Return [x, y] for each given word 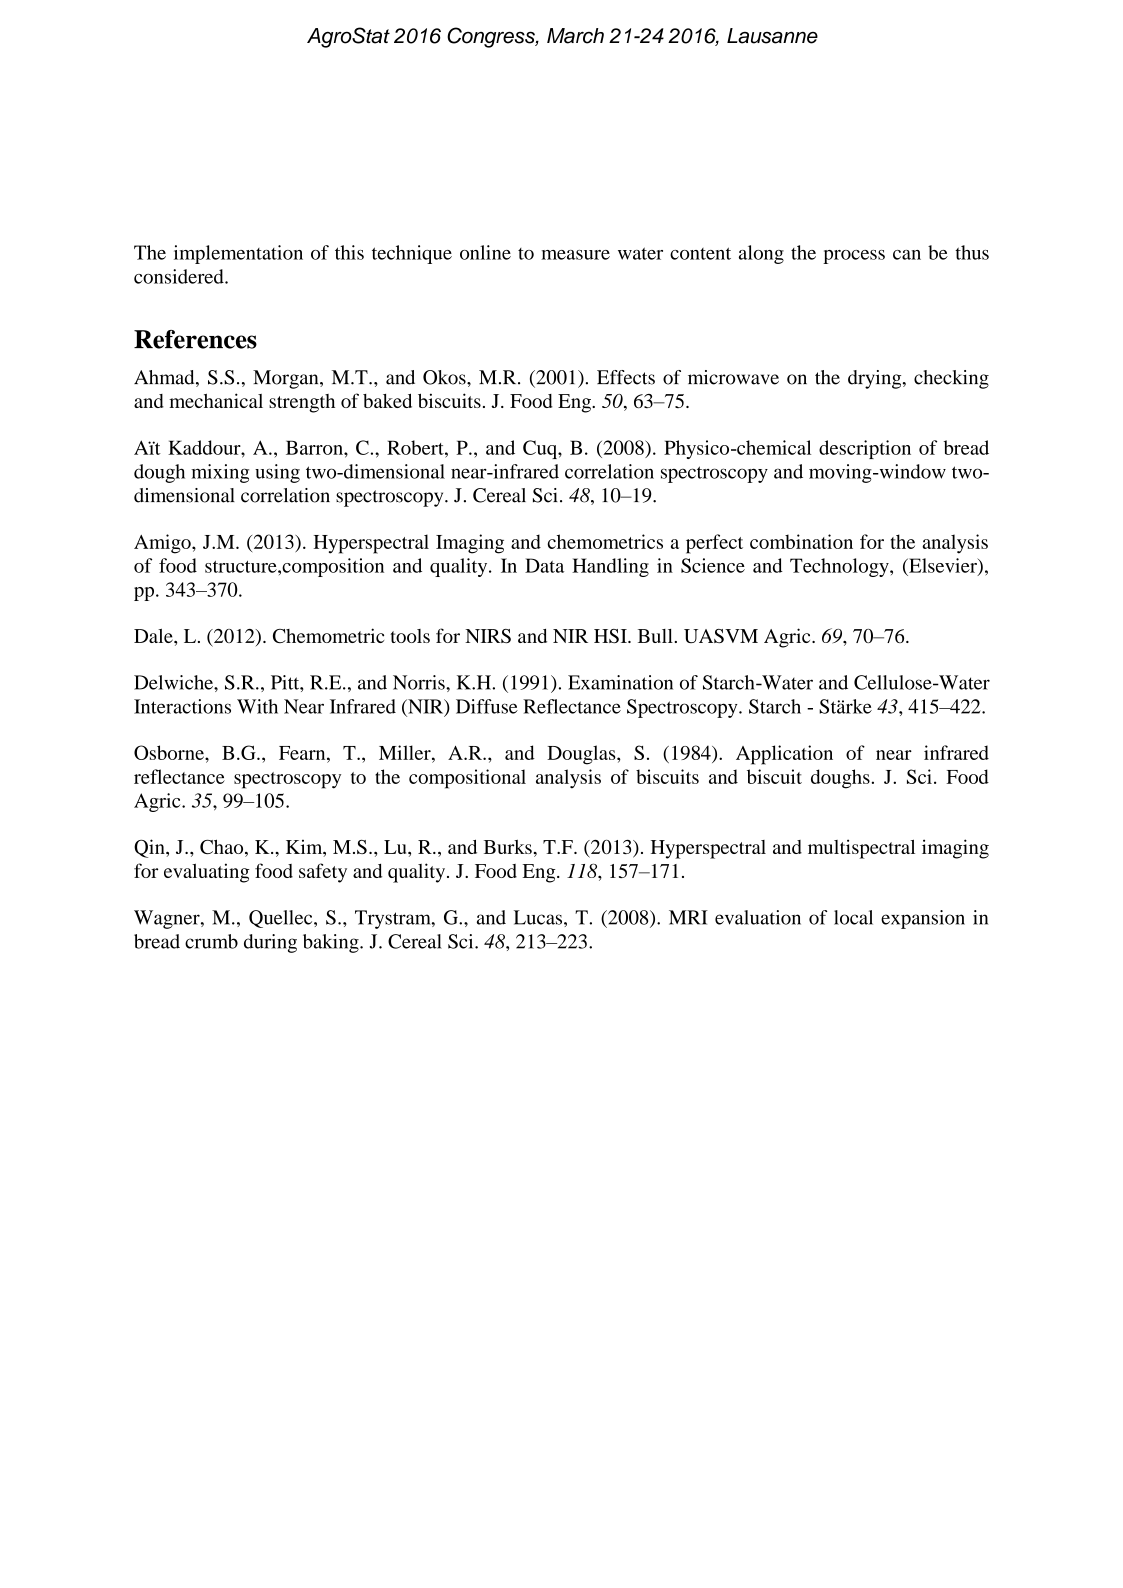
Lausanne [772, 36]
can [907, 255]
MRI [688, 917]
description [865, 449]
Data [544, 565]
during [270, 943]
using [277, 473]
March [575, 36]
